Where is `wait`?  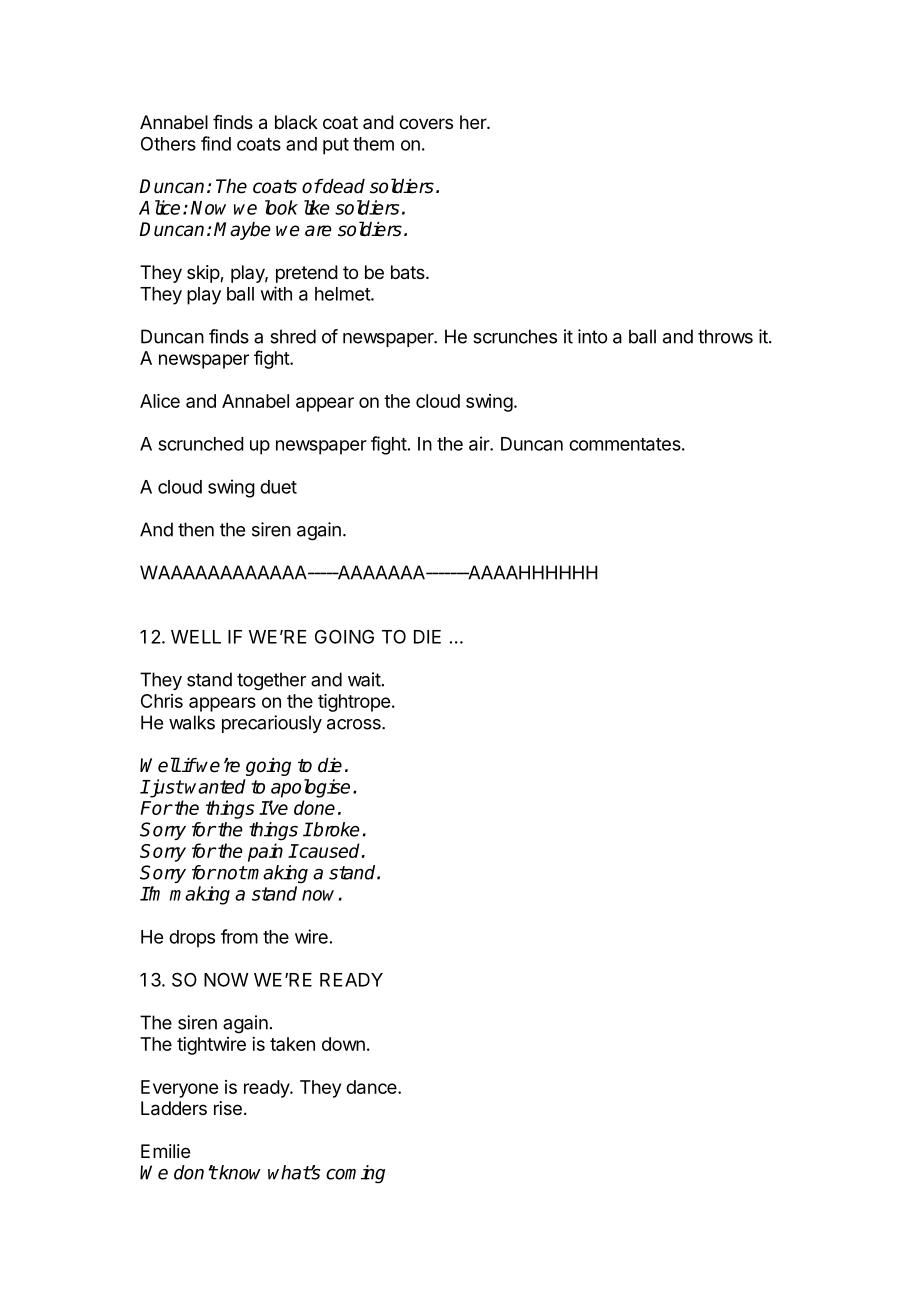 wait is located at coordinates (364, 679).
